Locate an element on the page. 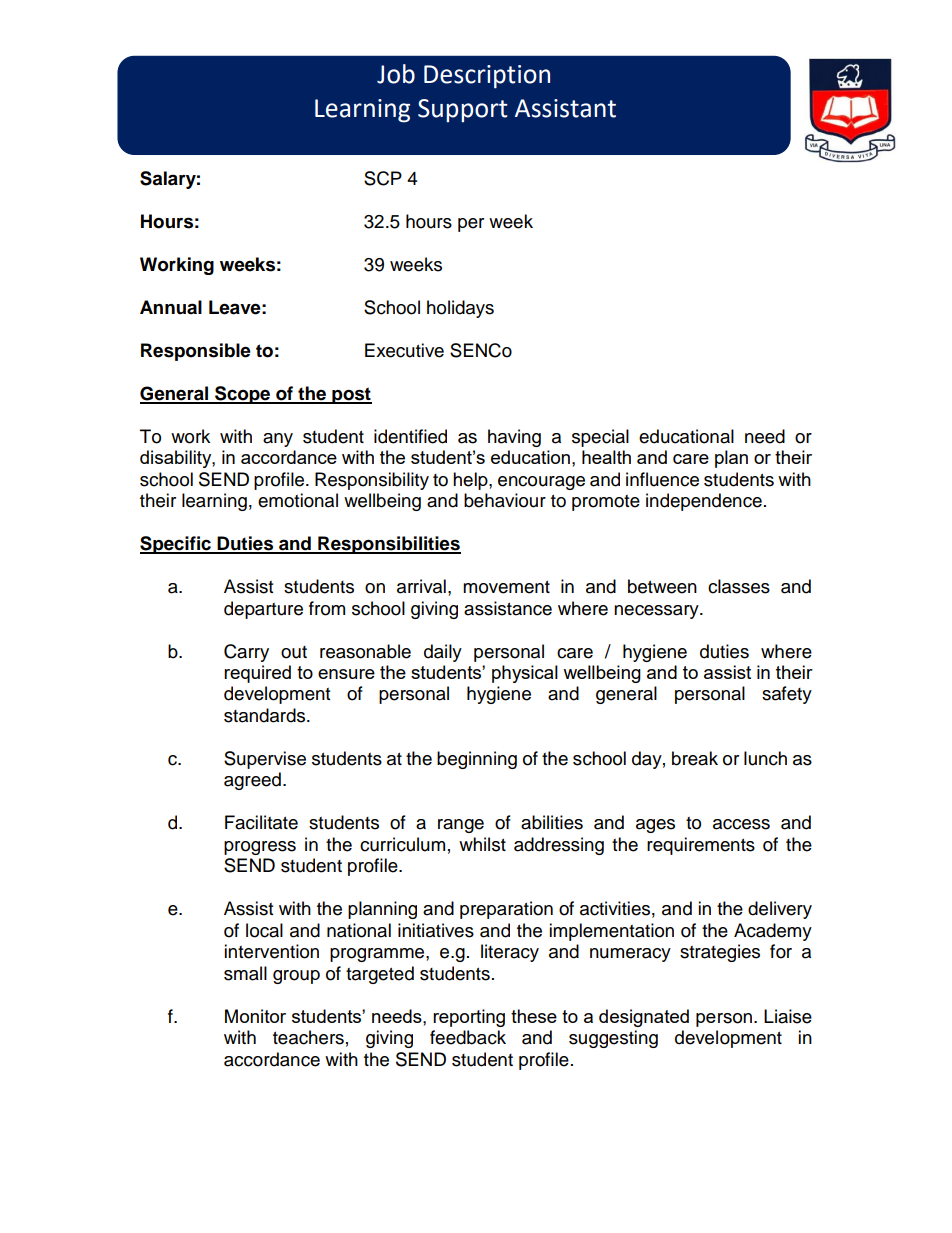 The image size is (952, 1233). range is located at coordinates (461, 826).
